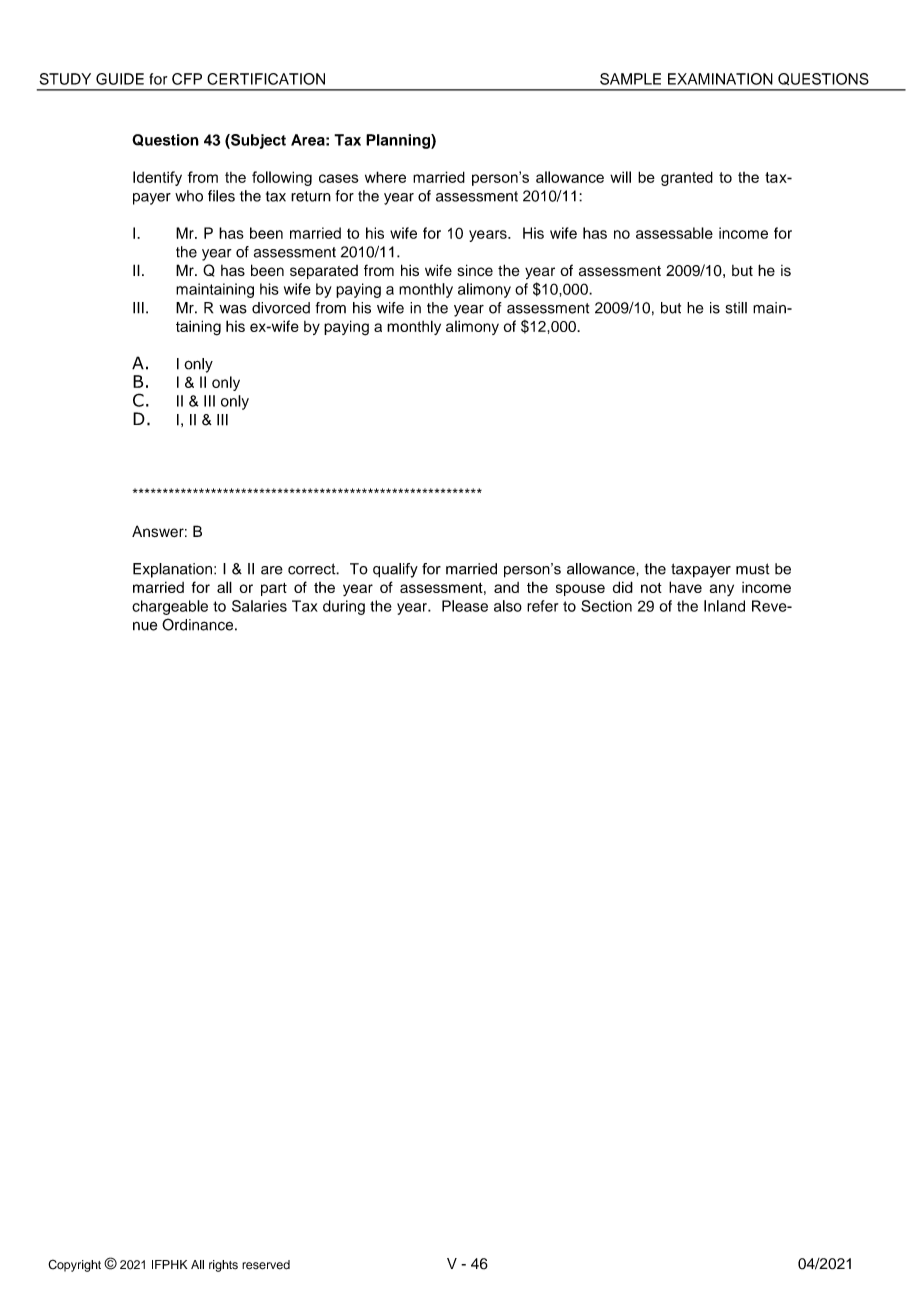  Describe the element at coordinates (120, 79) in the page. I see `GUIDE` at that location.
